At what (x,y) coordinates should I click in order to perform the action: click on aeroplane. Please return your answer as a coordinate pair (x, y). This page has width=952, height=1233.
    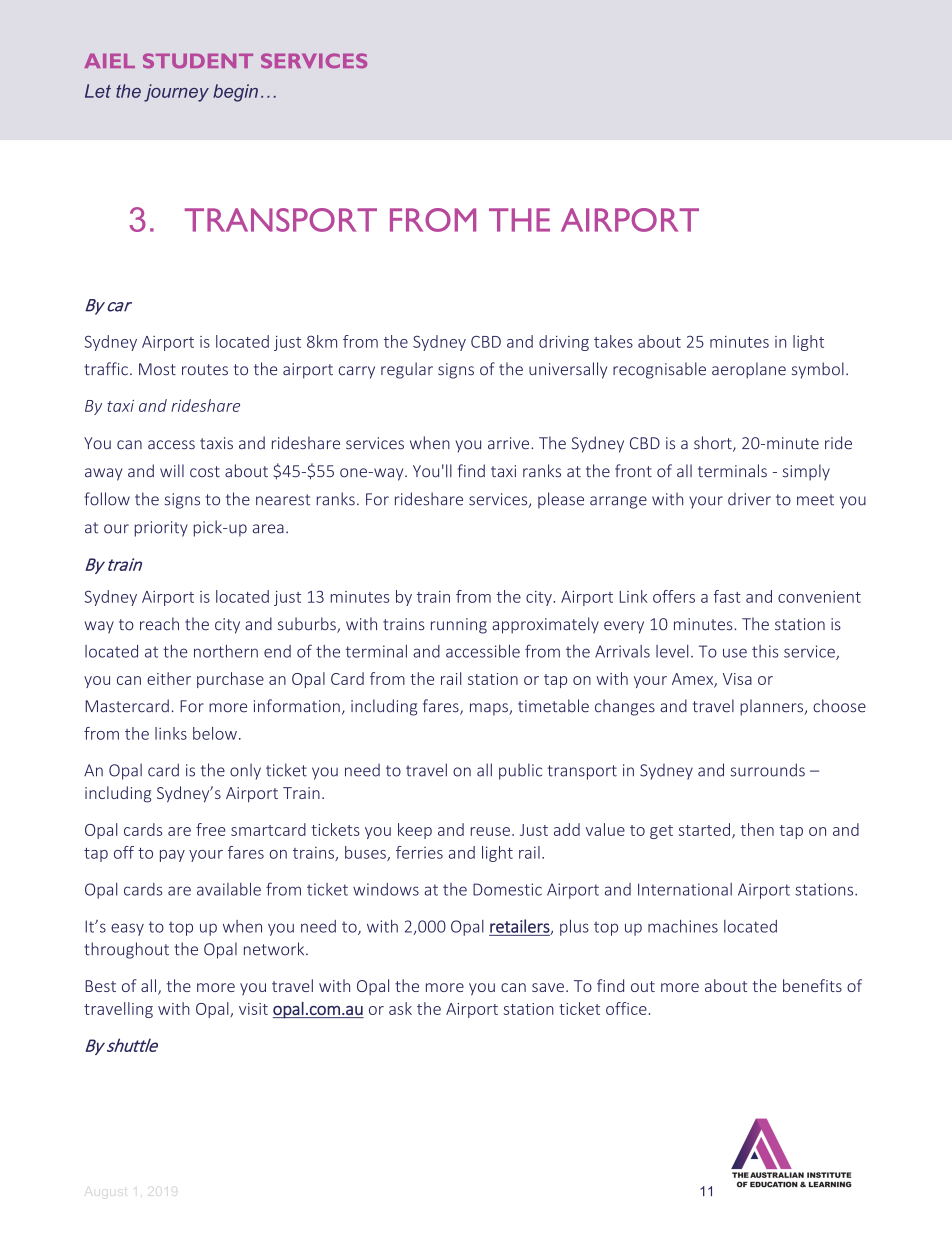
    Looking at the image, I should click on (749, 370).
